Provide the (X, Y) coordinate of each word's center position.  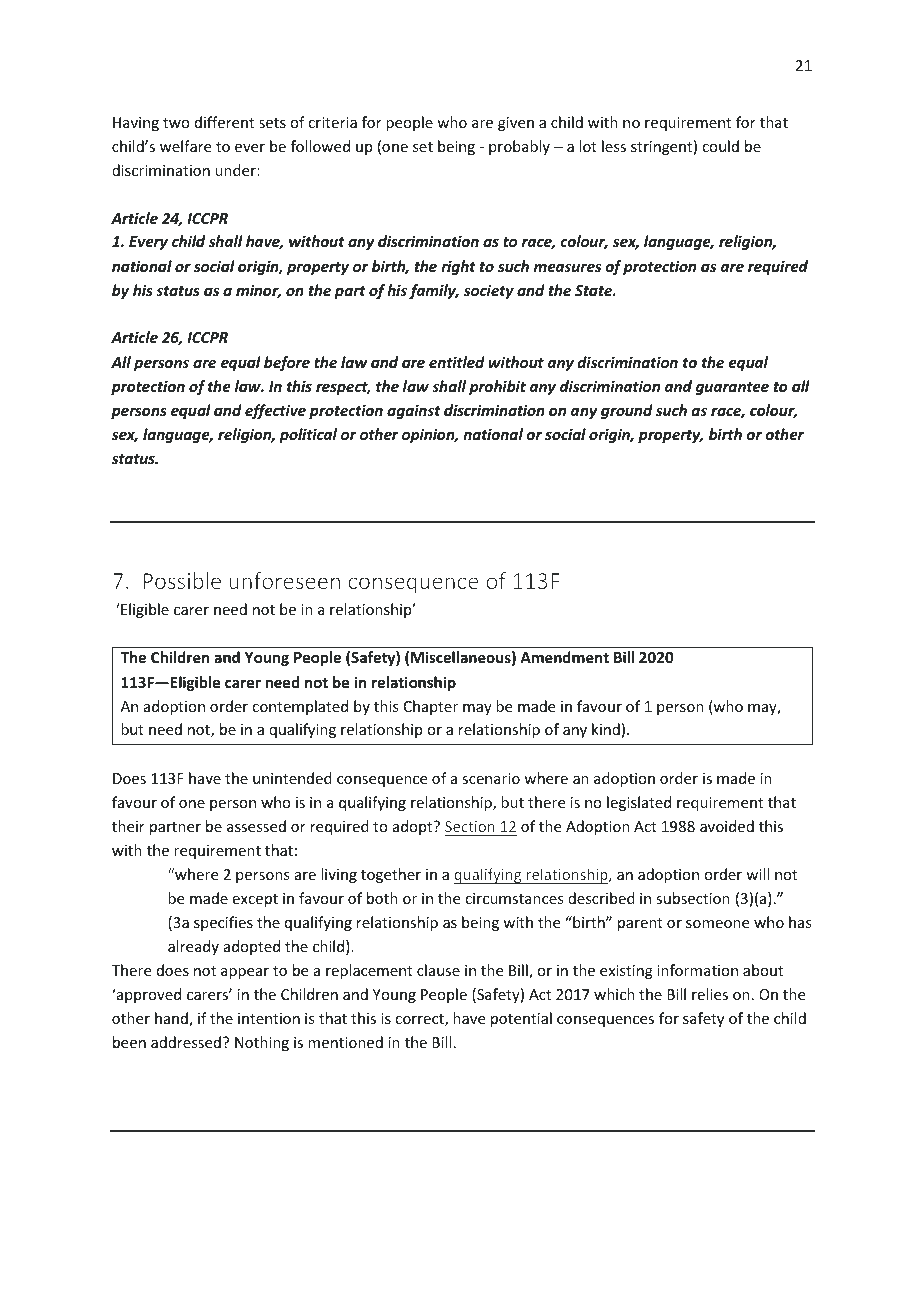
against (414, 411)
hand (172, 1019)
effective (275, 411)
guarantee (732, 388)
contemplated (300, 707)
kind (606, 729)
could (720, 146)
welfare (185, 146)
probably (519, 147)
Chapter (431, 707)
